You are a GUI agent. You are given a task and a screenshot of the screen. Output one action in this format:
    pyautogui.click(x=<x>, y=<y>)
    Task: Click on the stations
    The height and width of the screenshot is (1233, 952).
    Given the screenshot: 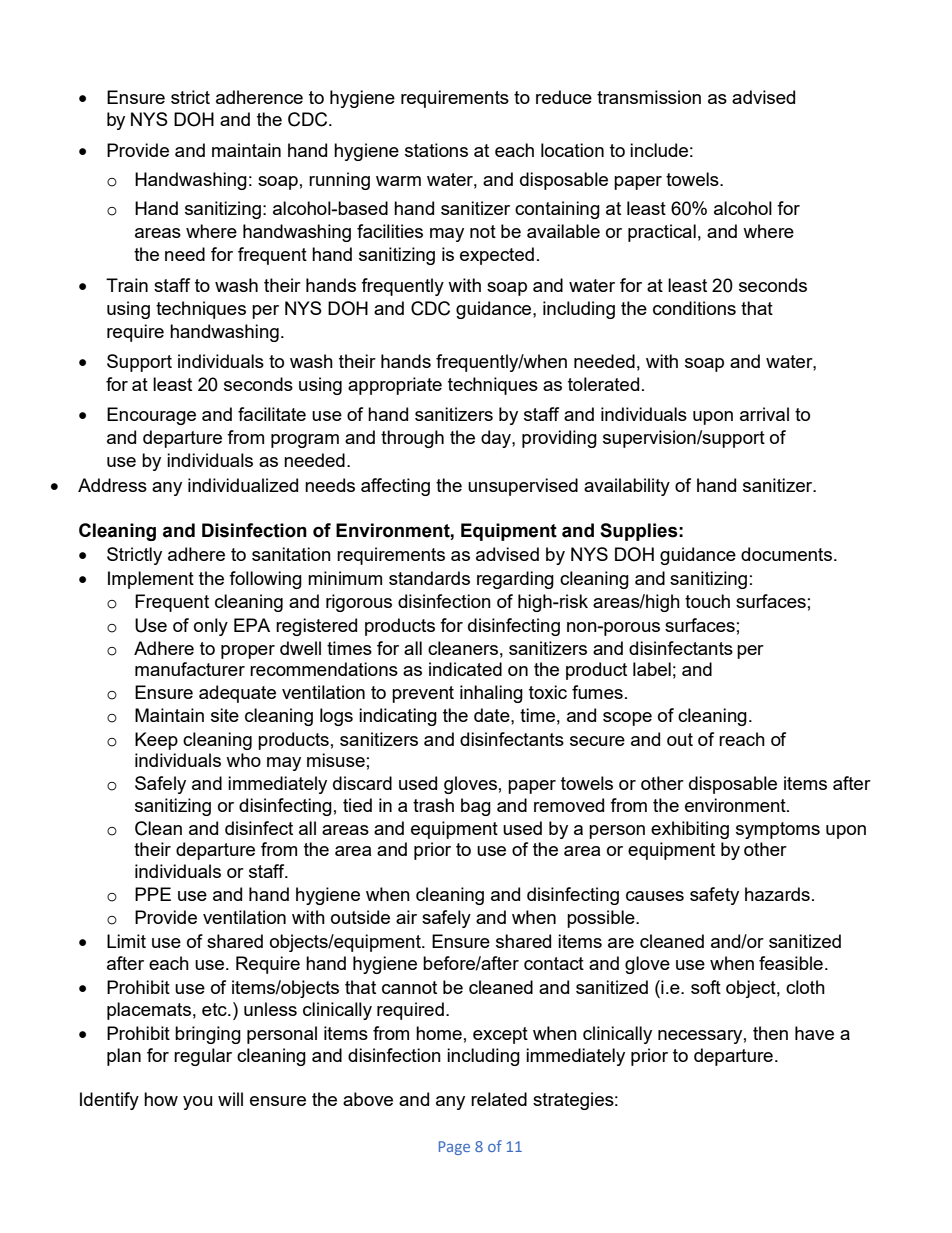 What is the action you would take?
    pyautogui.click(x=436, y=150)
